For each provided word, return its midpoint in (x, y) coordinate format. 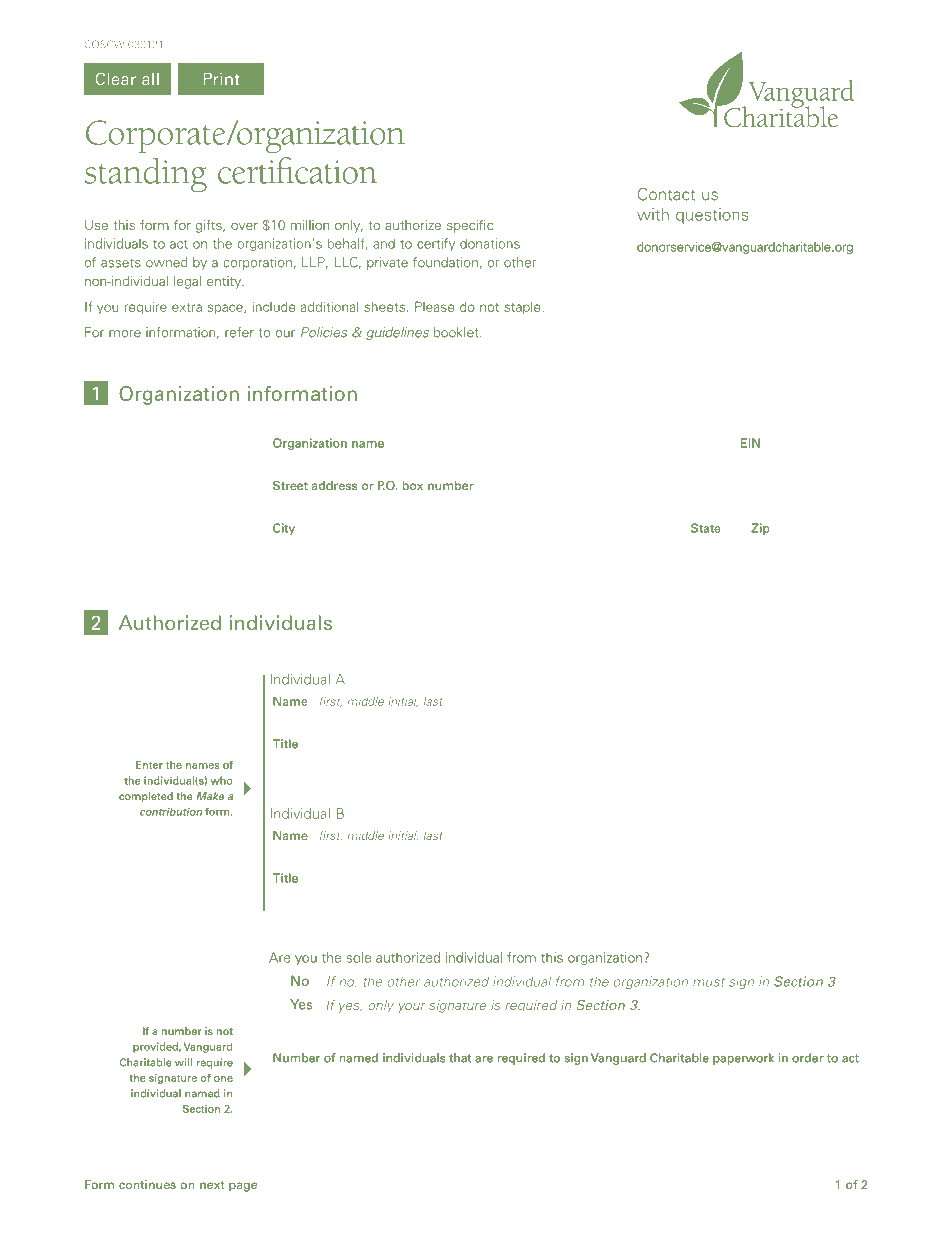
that (460, 1058)
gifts (210, 226)
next (212, 1185)
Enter (149, 765)
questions (712, 216)
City (284, 529)
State (706, 528)
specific (470, 226)
